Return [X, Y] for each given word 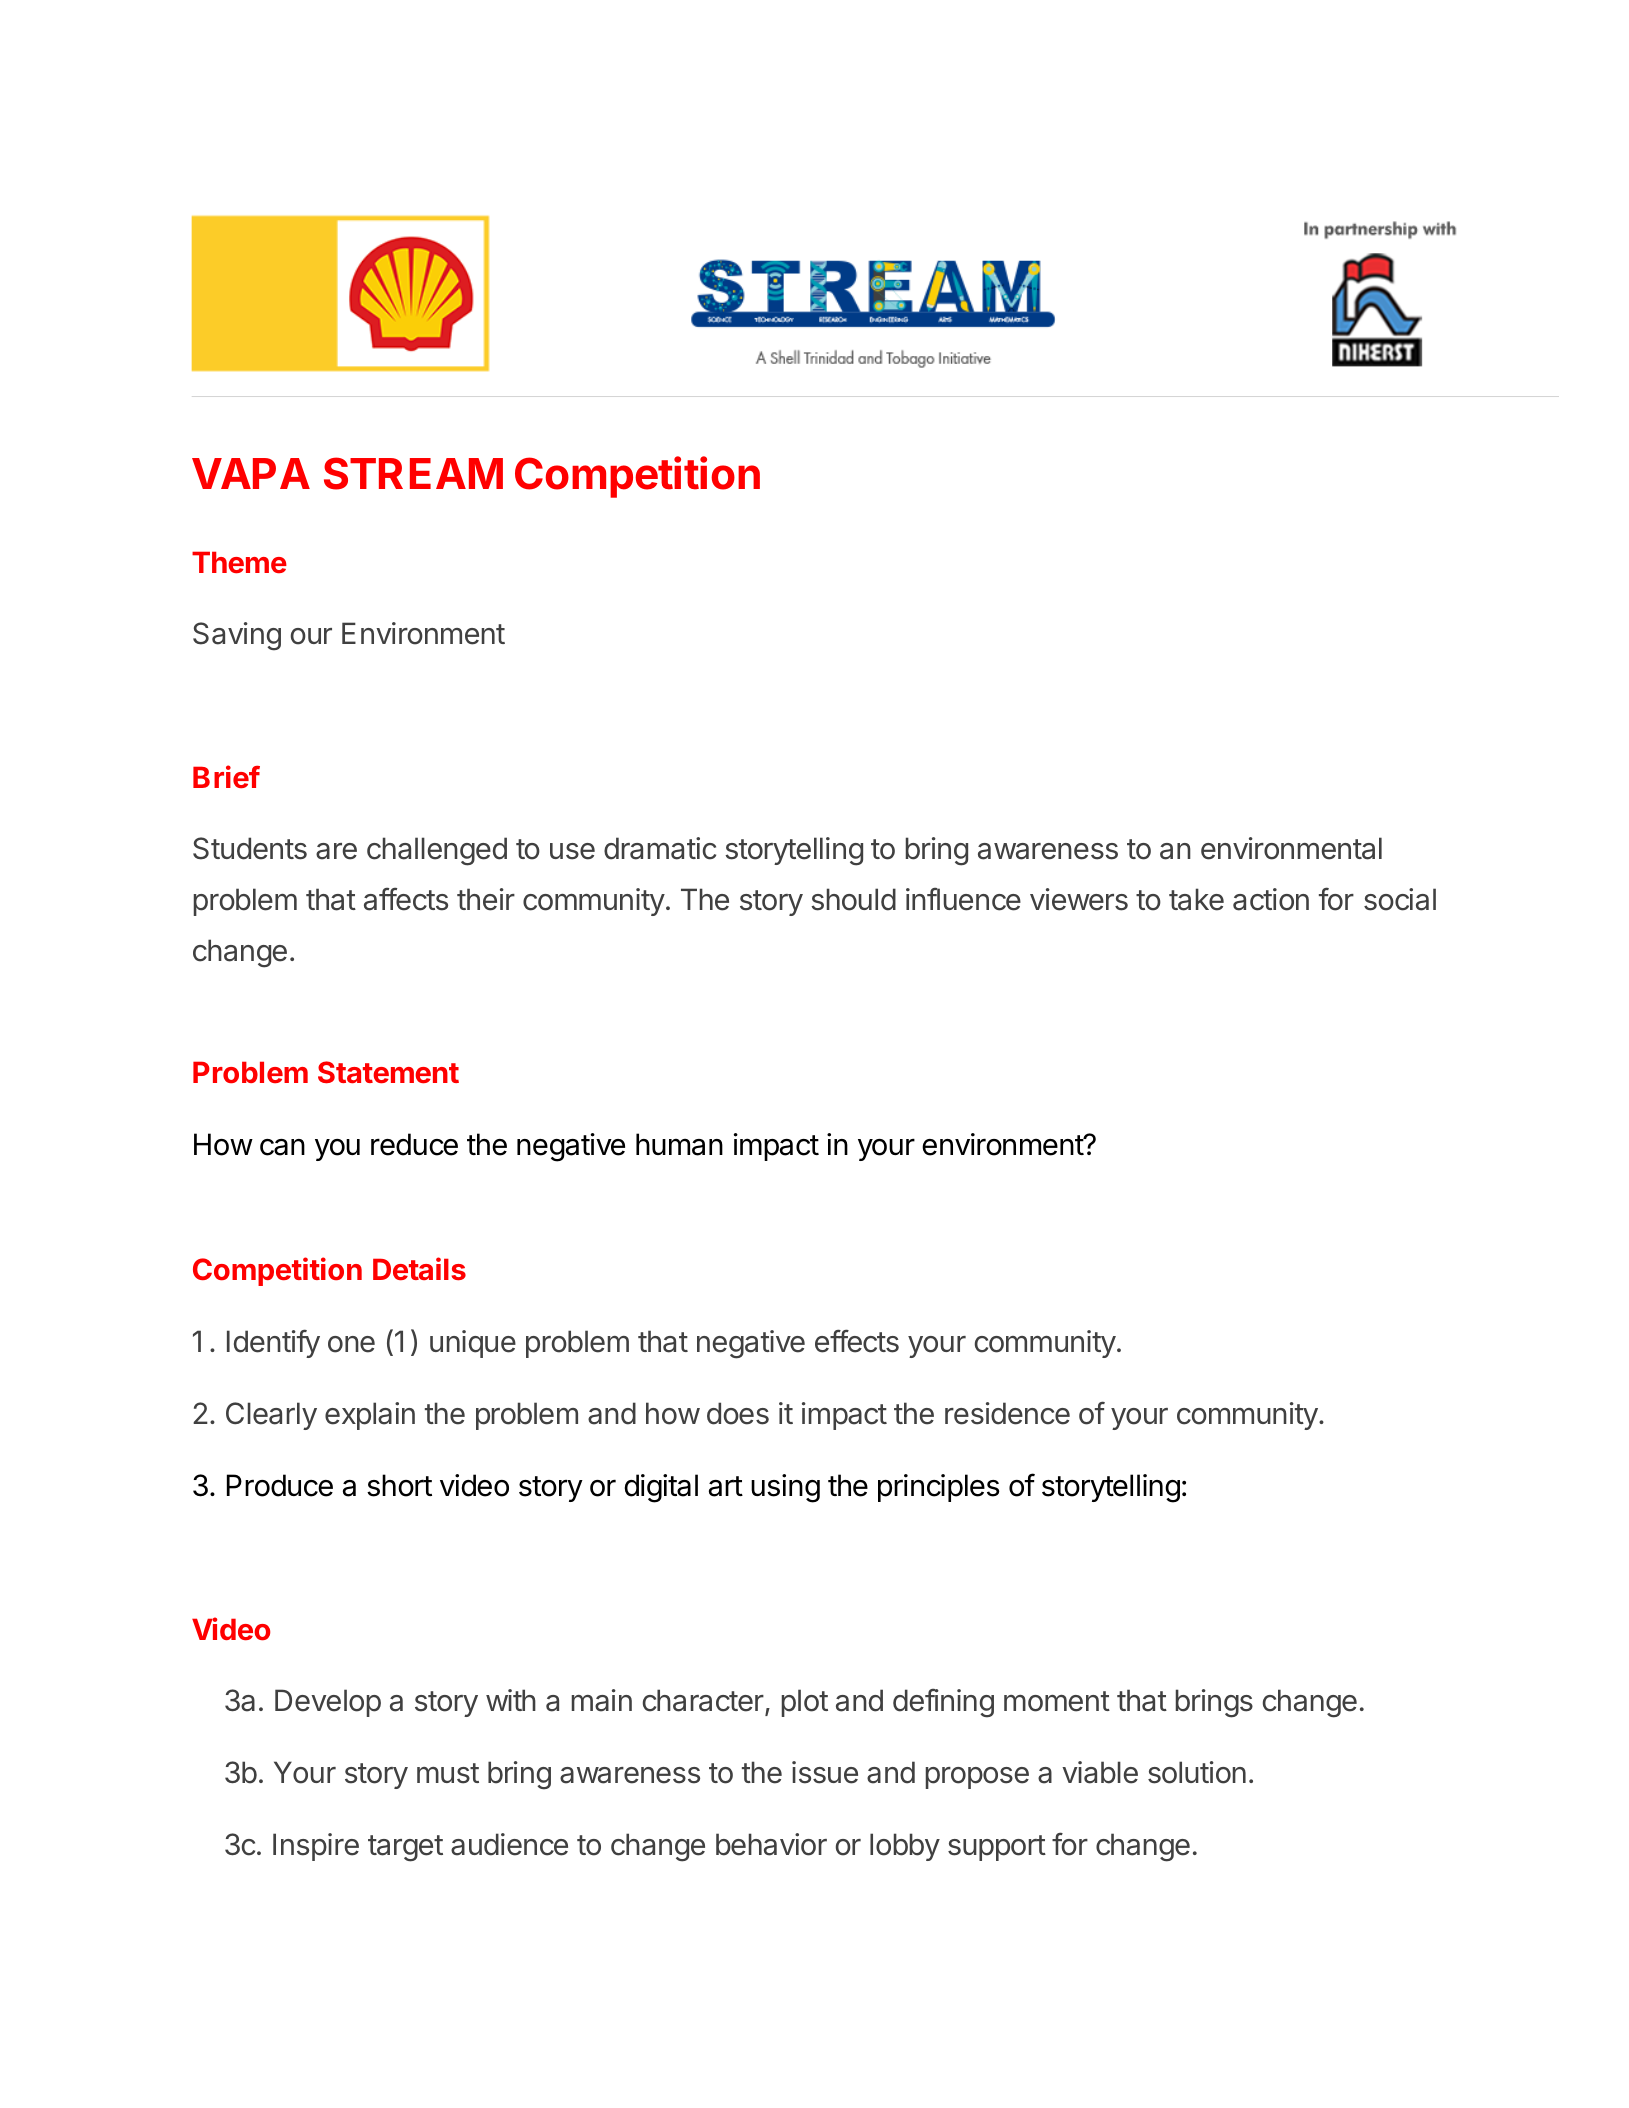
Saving [237, 636]
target [405, 1848]
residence [1007, 1413]
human [679, 1144]
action [1271, 899]
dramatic [660, 848]
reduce [414, 1144]
